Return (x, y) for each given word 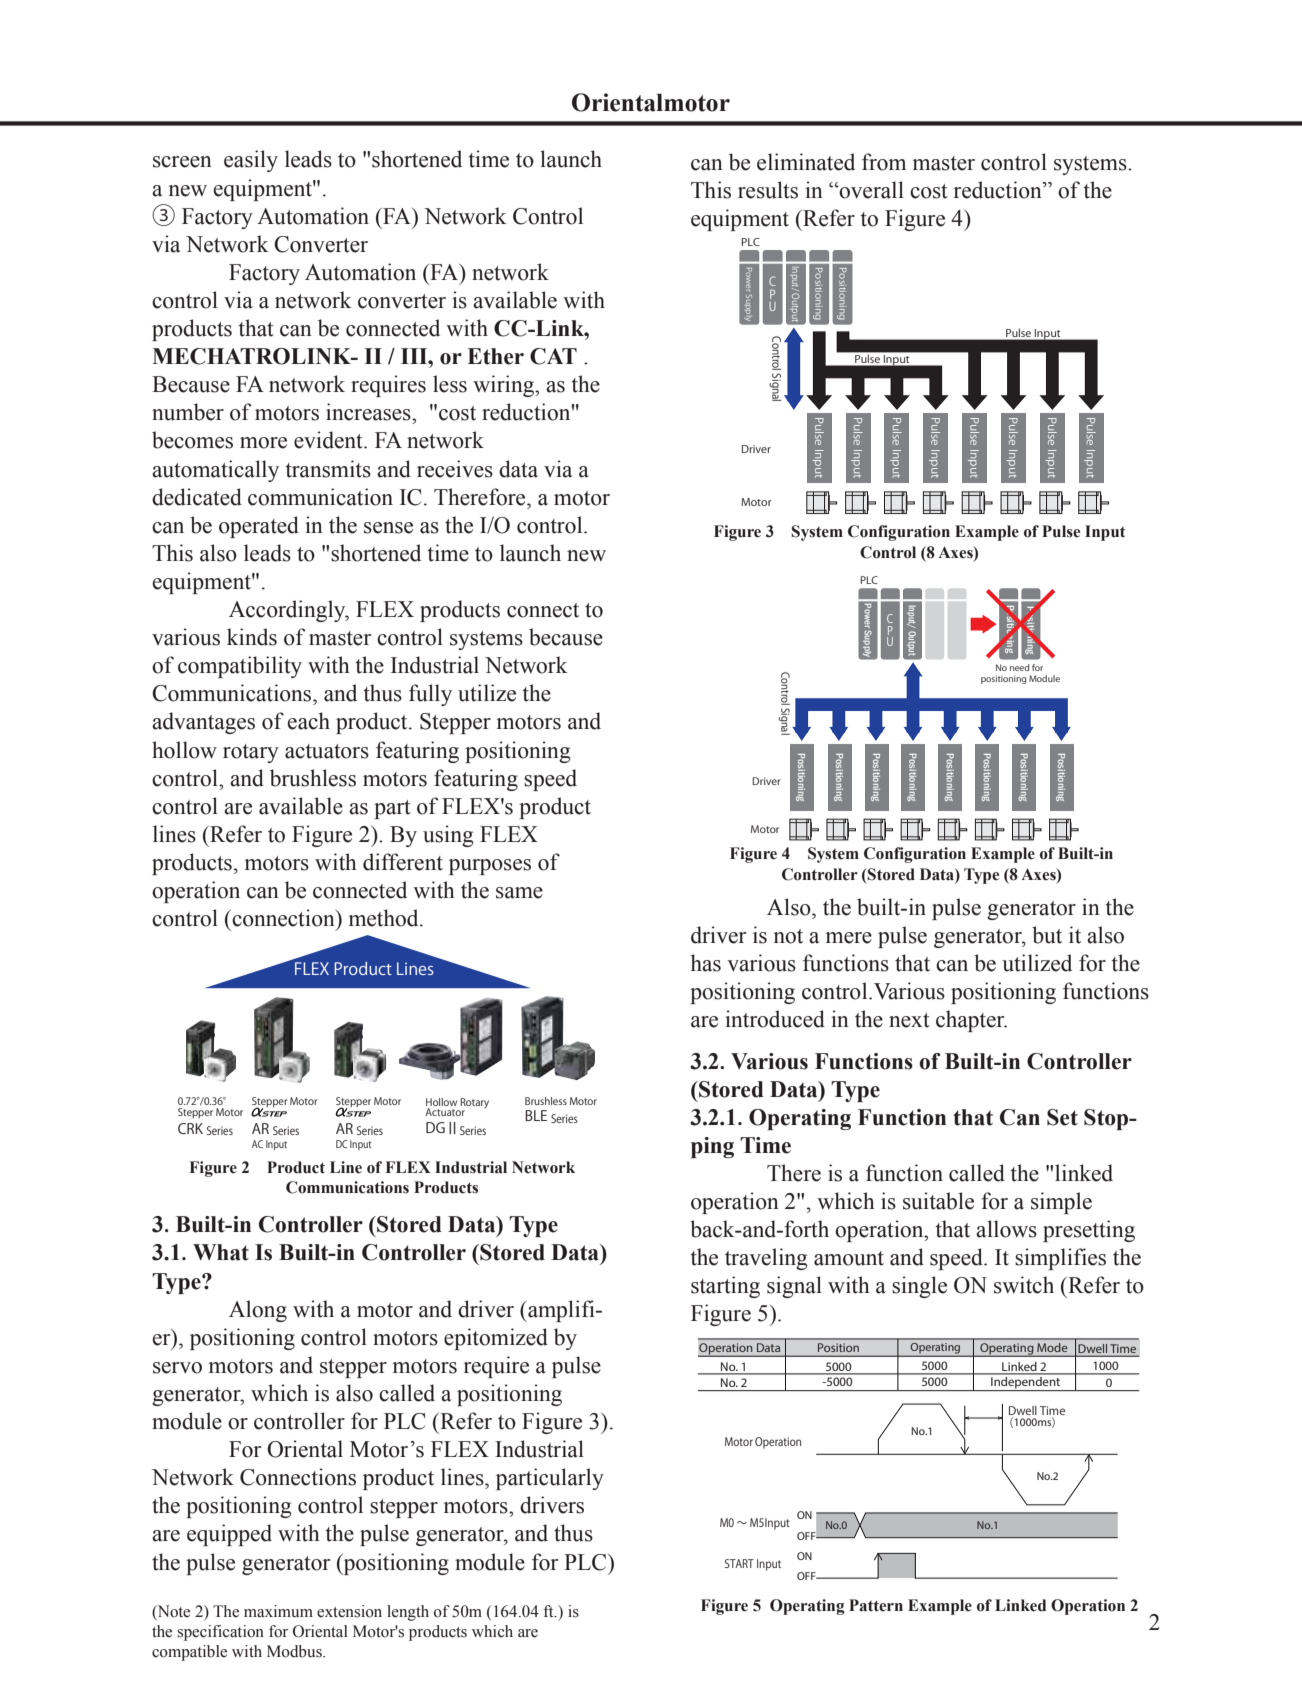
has (705, 963)
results (768, 190)
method (385, 918)
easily (251, 161)
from (884, 162)
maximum (278, 1611)
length (408, 1613)
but (1047, 935)
